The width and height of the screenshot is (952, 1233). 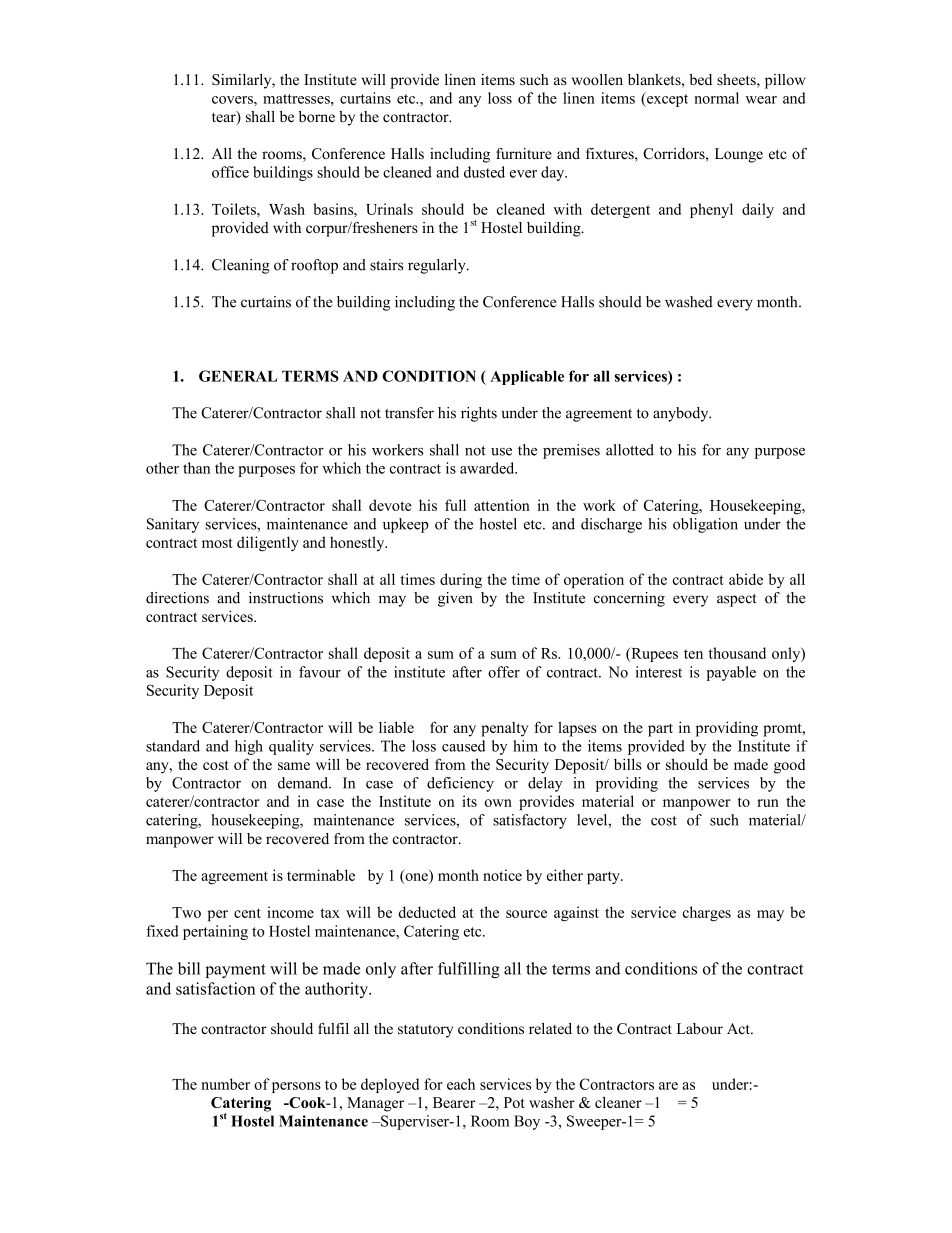 What do you see at coordinates (225, 1084) in the screenshot?
I see `number` at bounding box center [225, 1084].
